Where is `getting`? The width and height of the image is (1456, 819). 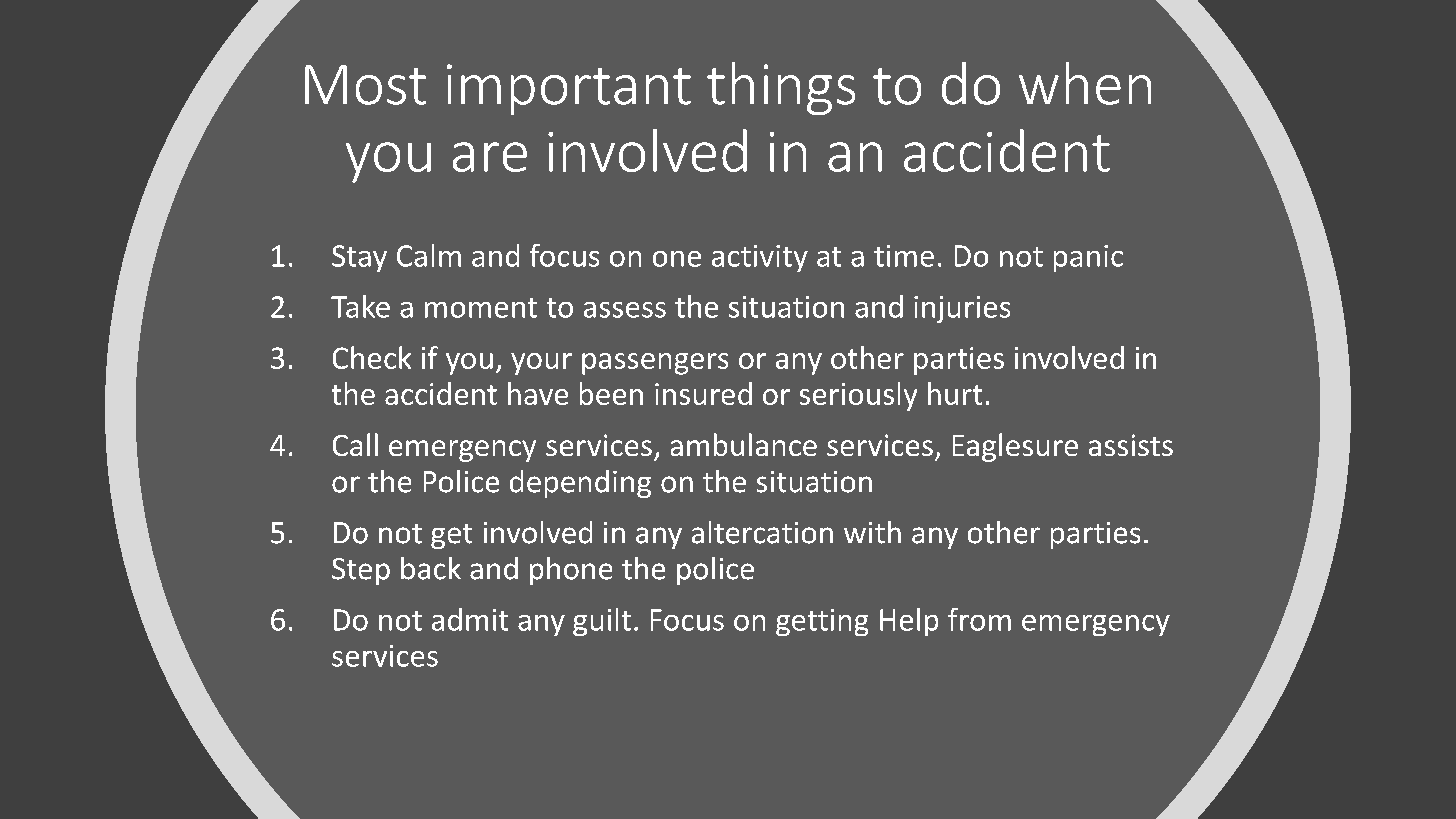
getting is located at coordinates (822, 622).
